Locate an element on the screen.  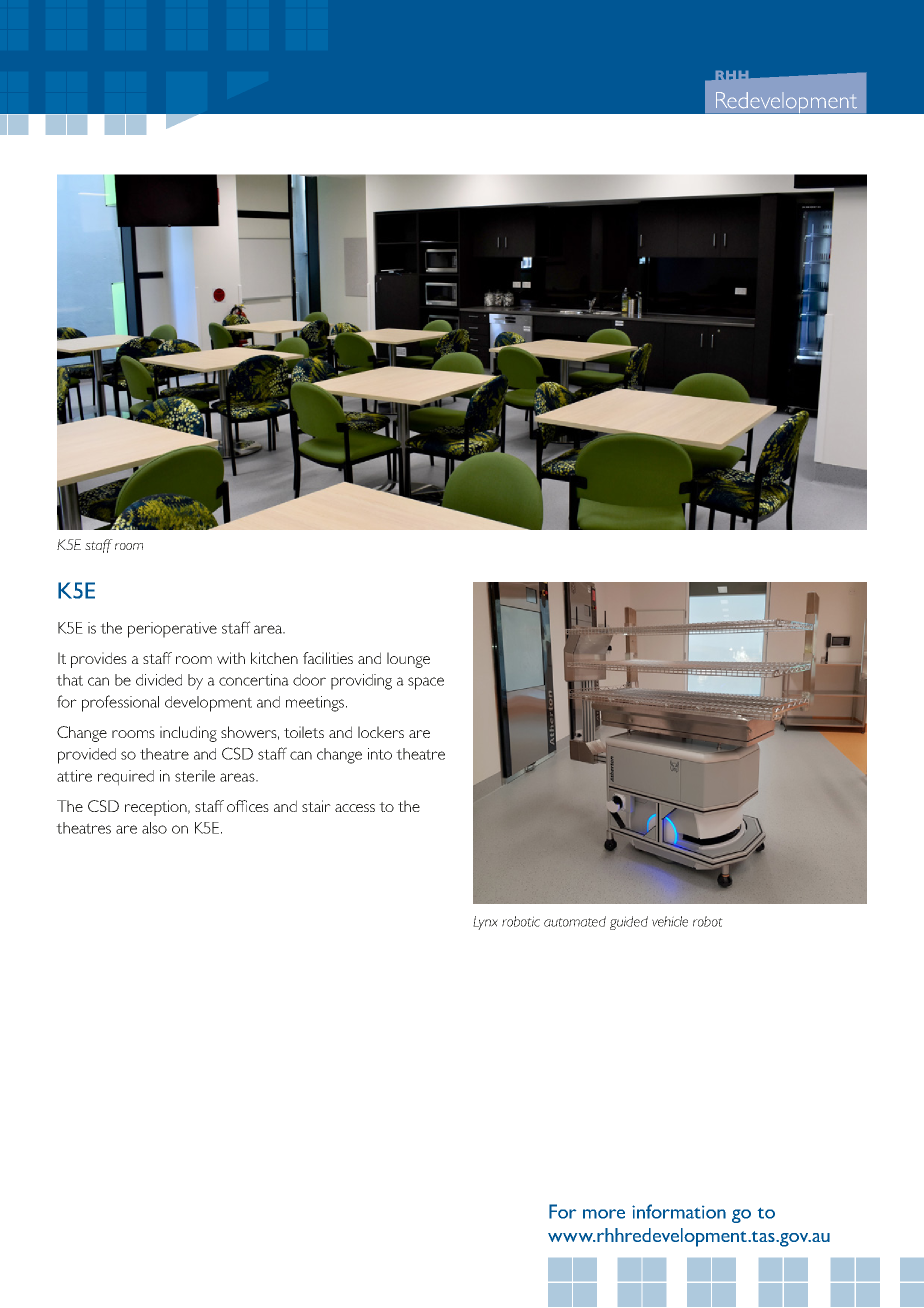
offices is located at coordinates (248, 806).
